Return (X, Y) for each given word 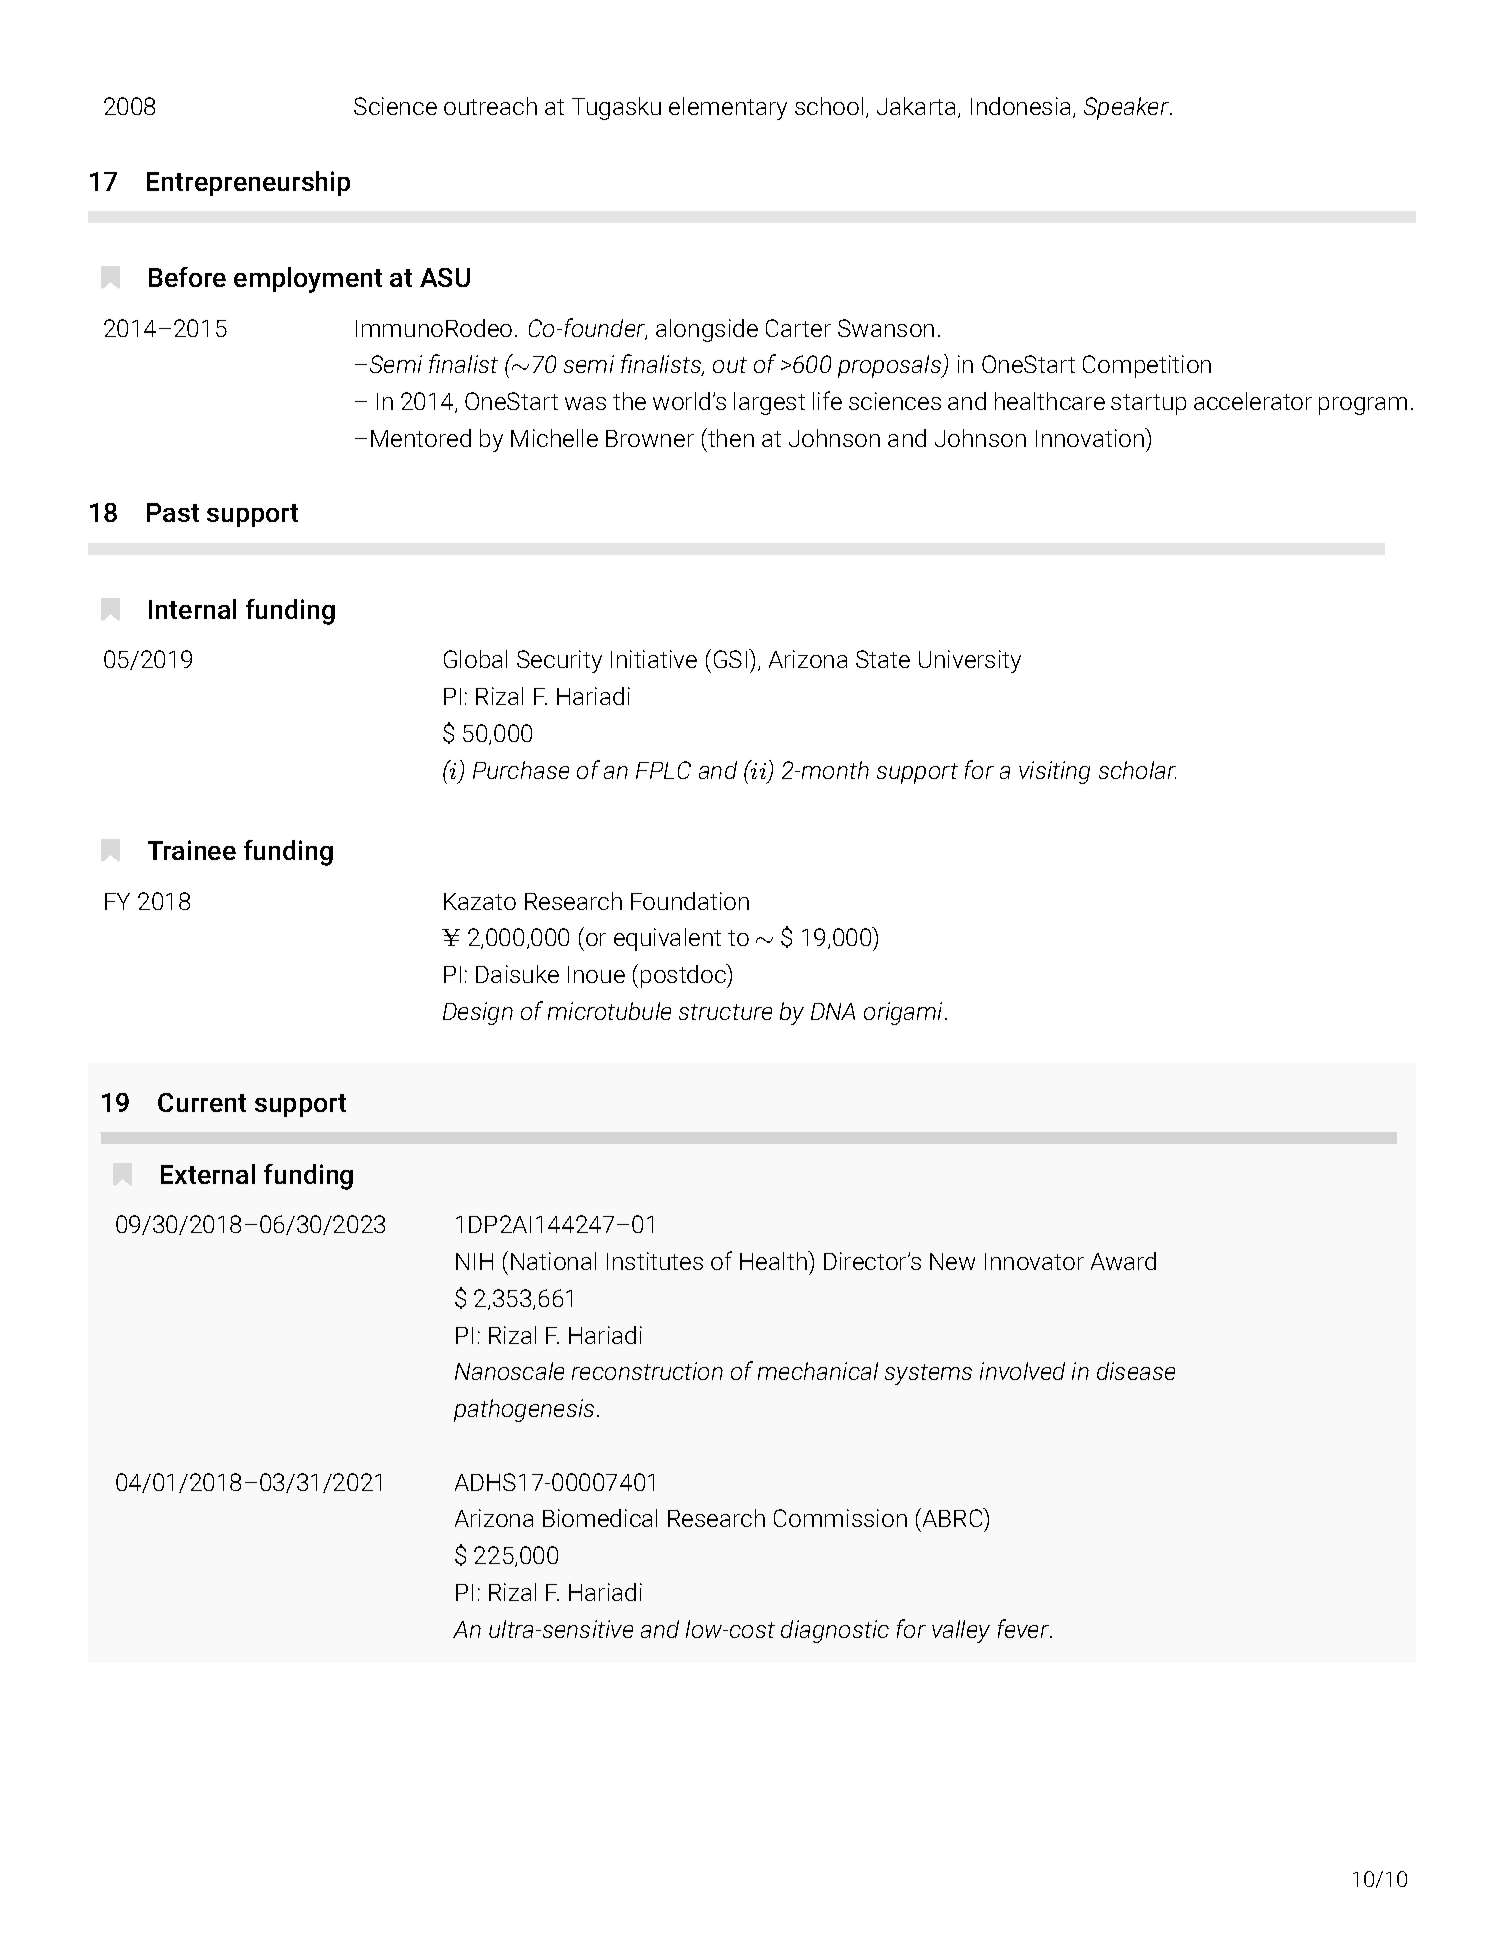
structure (725, 1012)
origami (905, 1013)
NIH (474, 1261)
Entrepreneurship (248, 183)
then (730, 437)
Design (478, 1013)
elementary (728, 108)
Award (1123, 1261)
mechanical (818, 1371)
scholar (1137, 770)
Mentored (421, 438)
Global (475, 659)
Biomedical (600, 1518)
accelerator (1253, 401)
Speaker (1127, 108)
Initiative (654, 659)
